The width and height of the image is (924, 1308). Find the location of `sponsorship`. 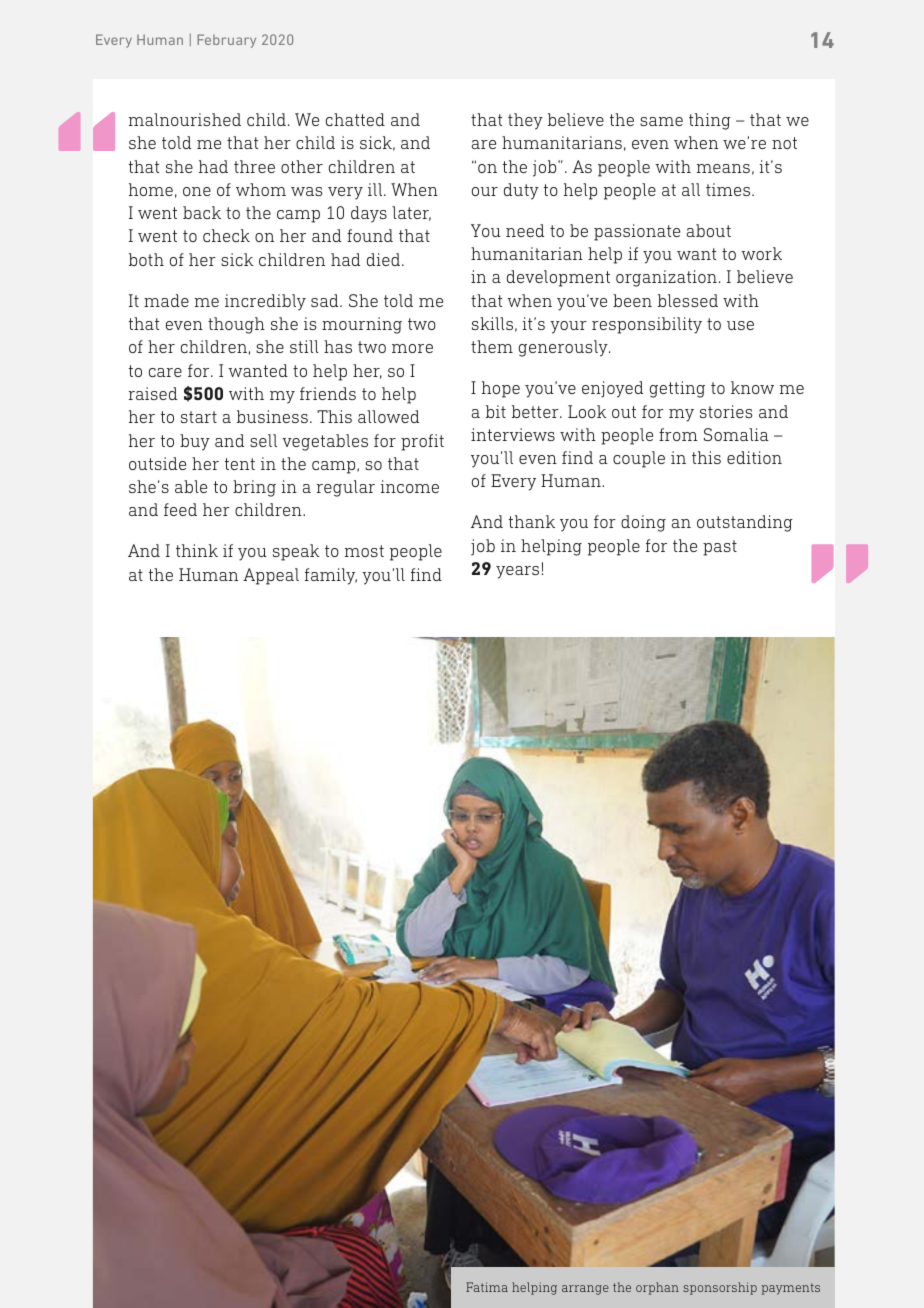

sponsorship is located at coordinates (720, 1288).
